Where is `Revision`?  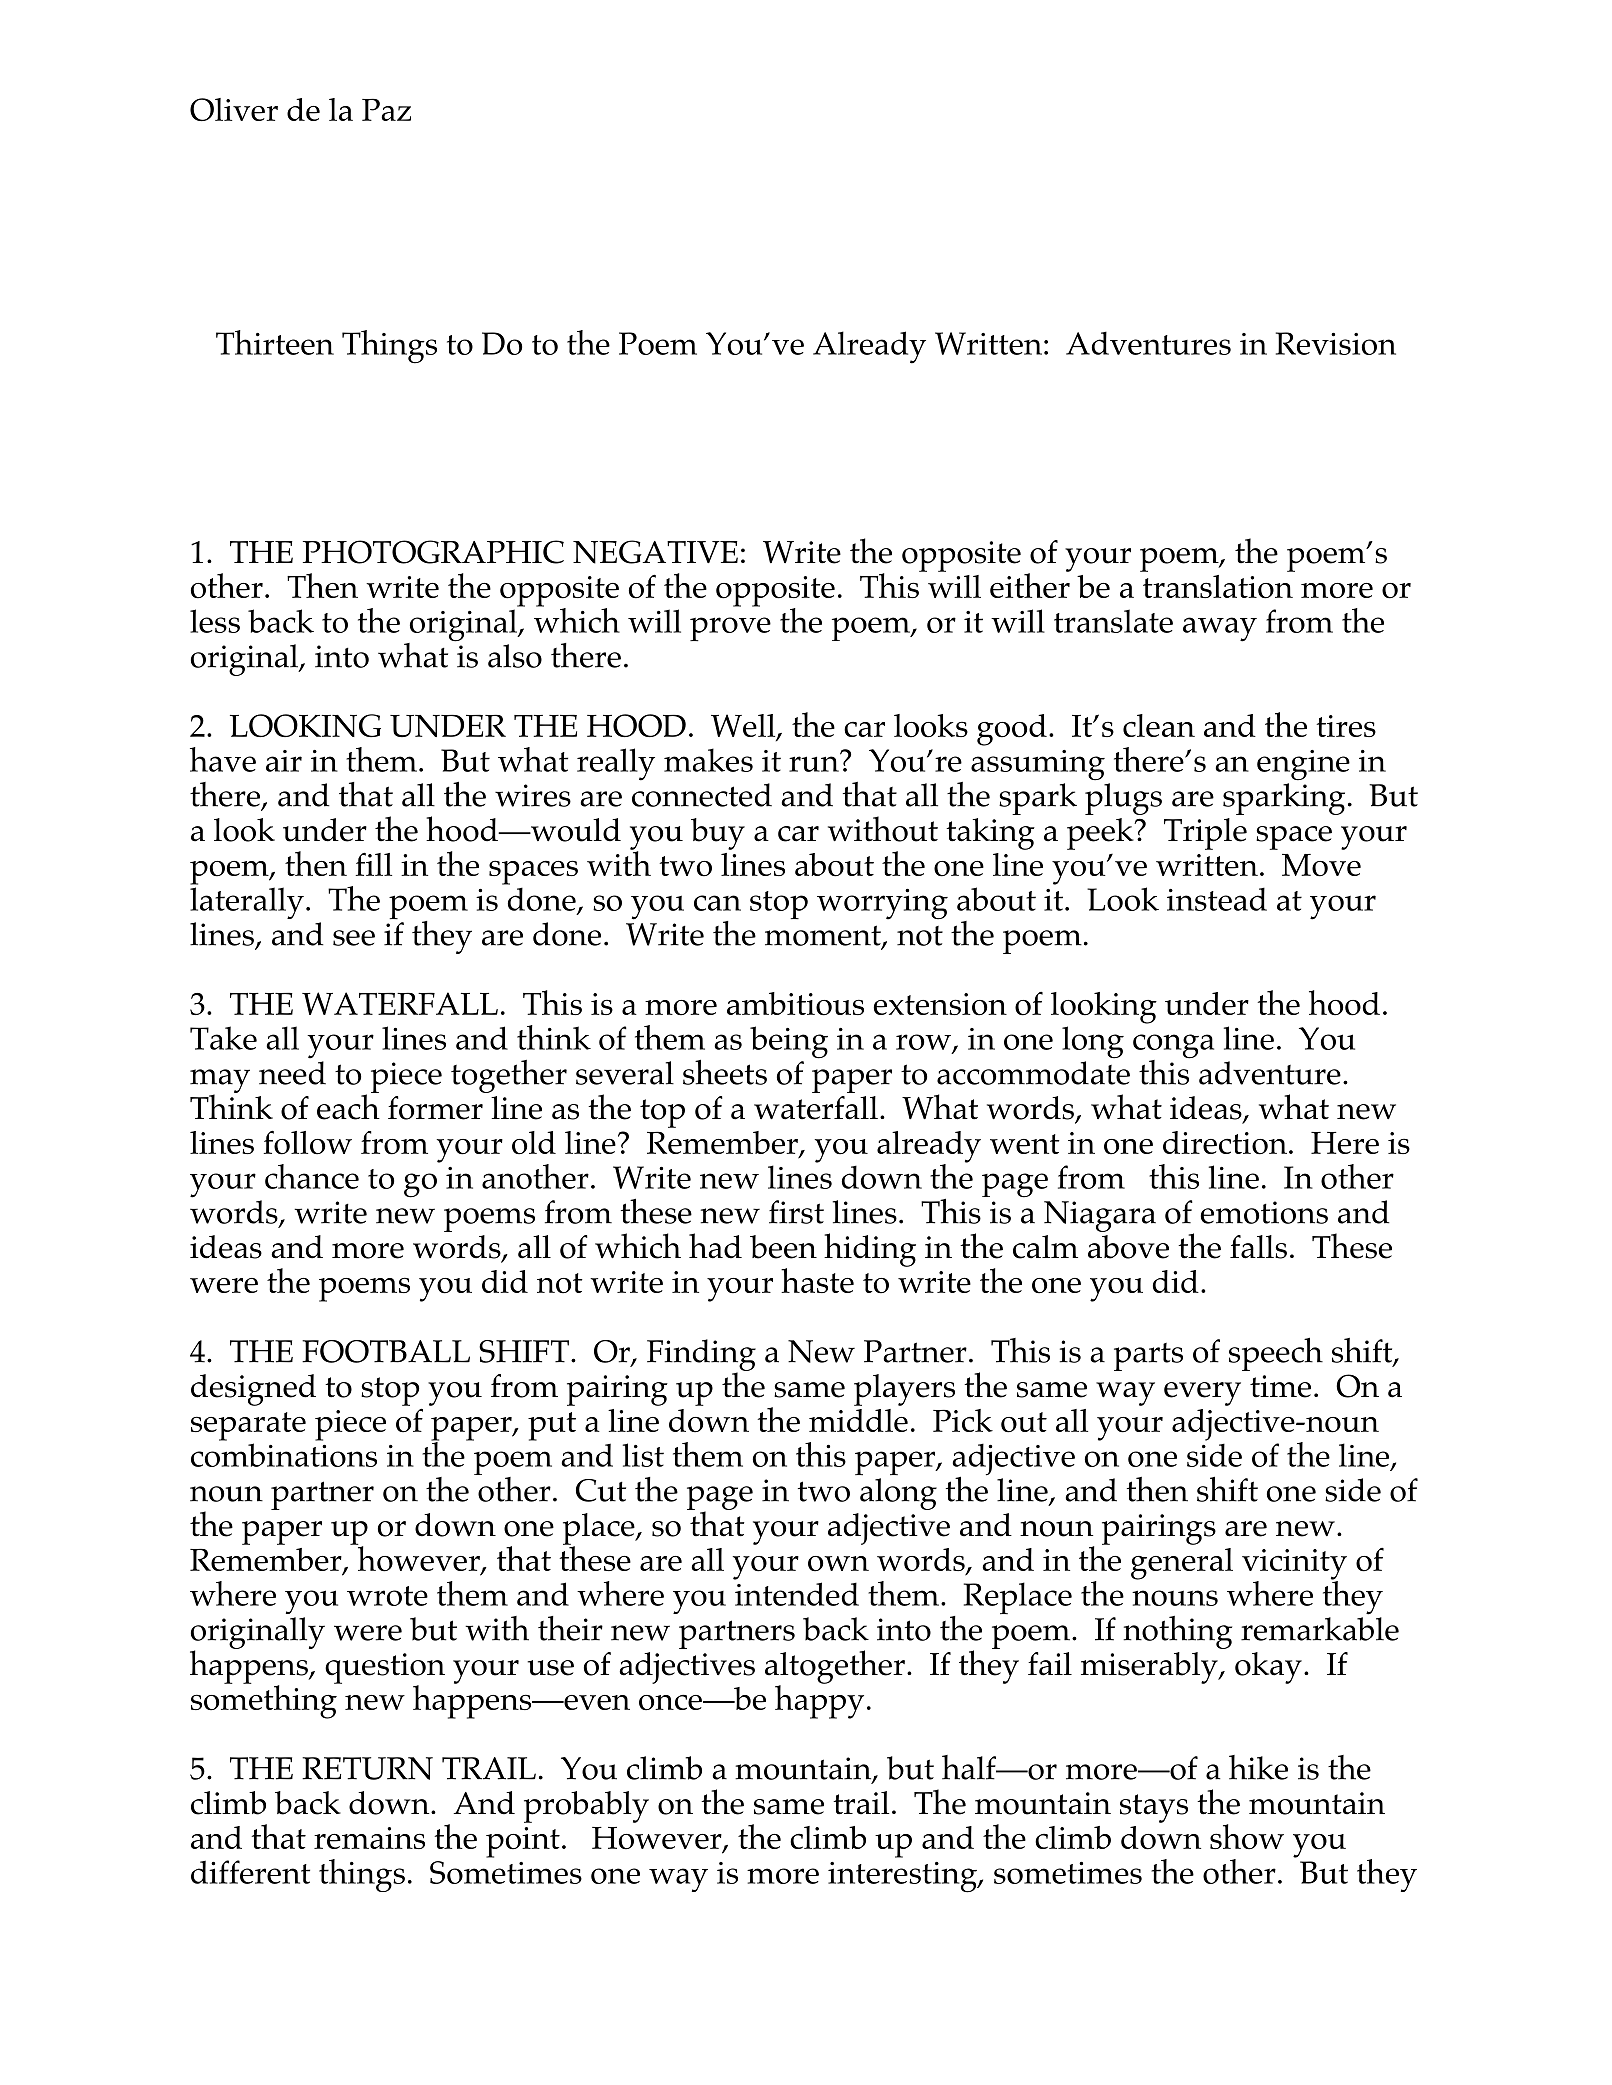
Revision is located at coordinates (1336, 343).
